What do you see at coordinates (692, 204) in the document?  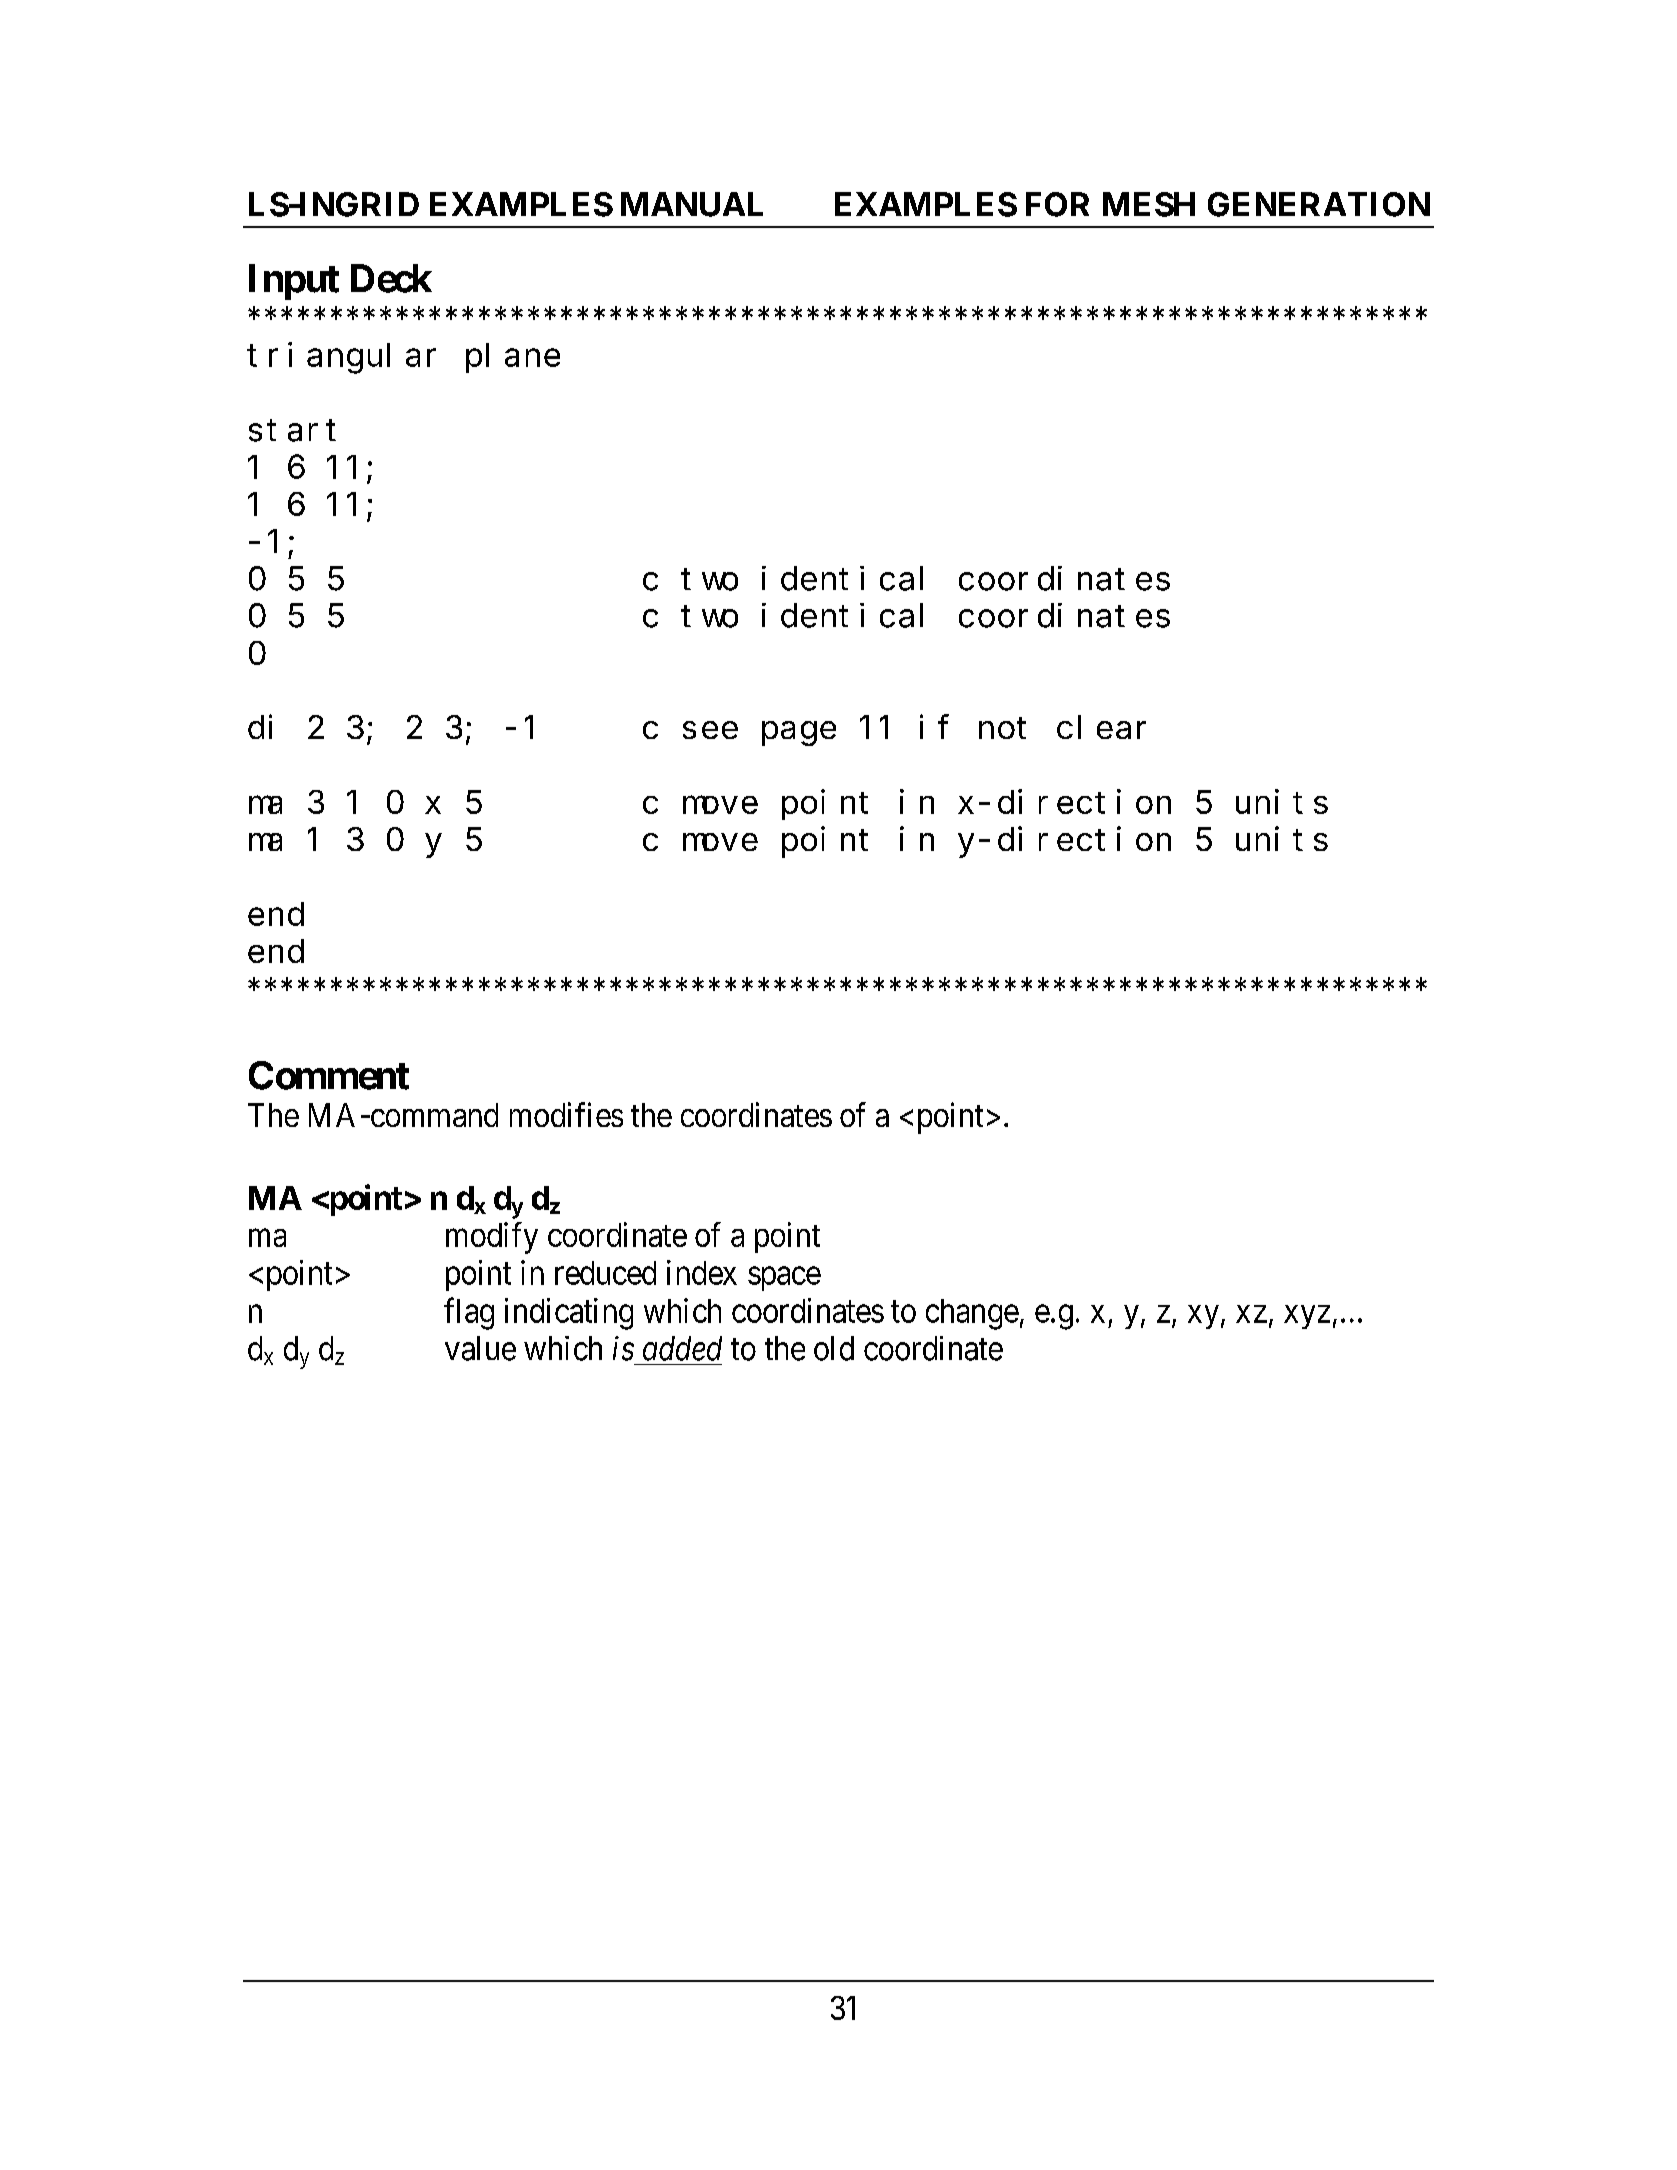 I see `MANUAL` at bounding box center [692, 204].
